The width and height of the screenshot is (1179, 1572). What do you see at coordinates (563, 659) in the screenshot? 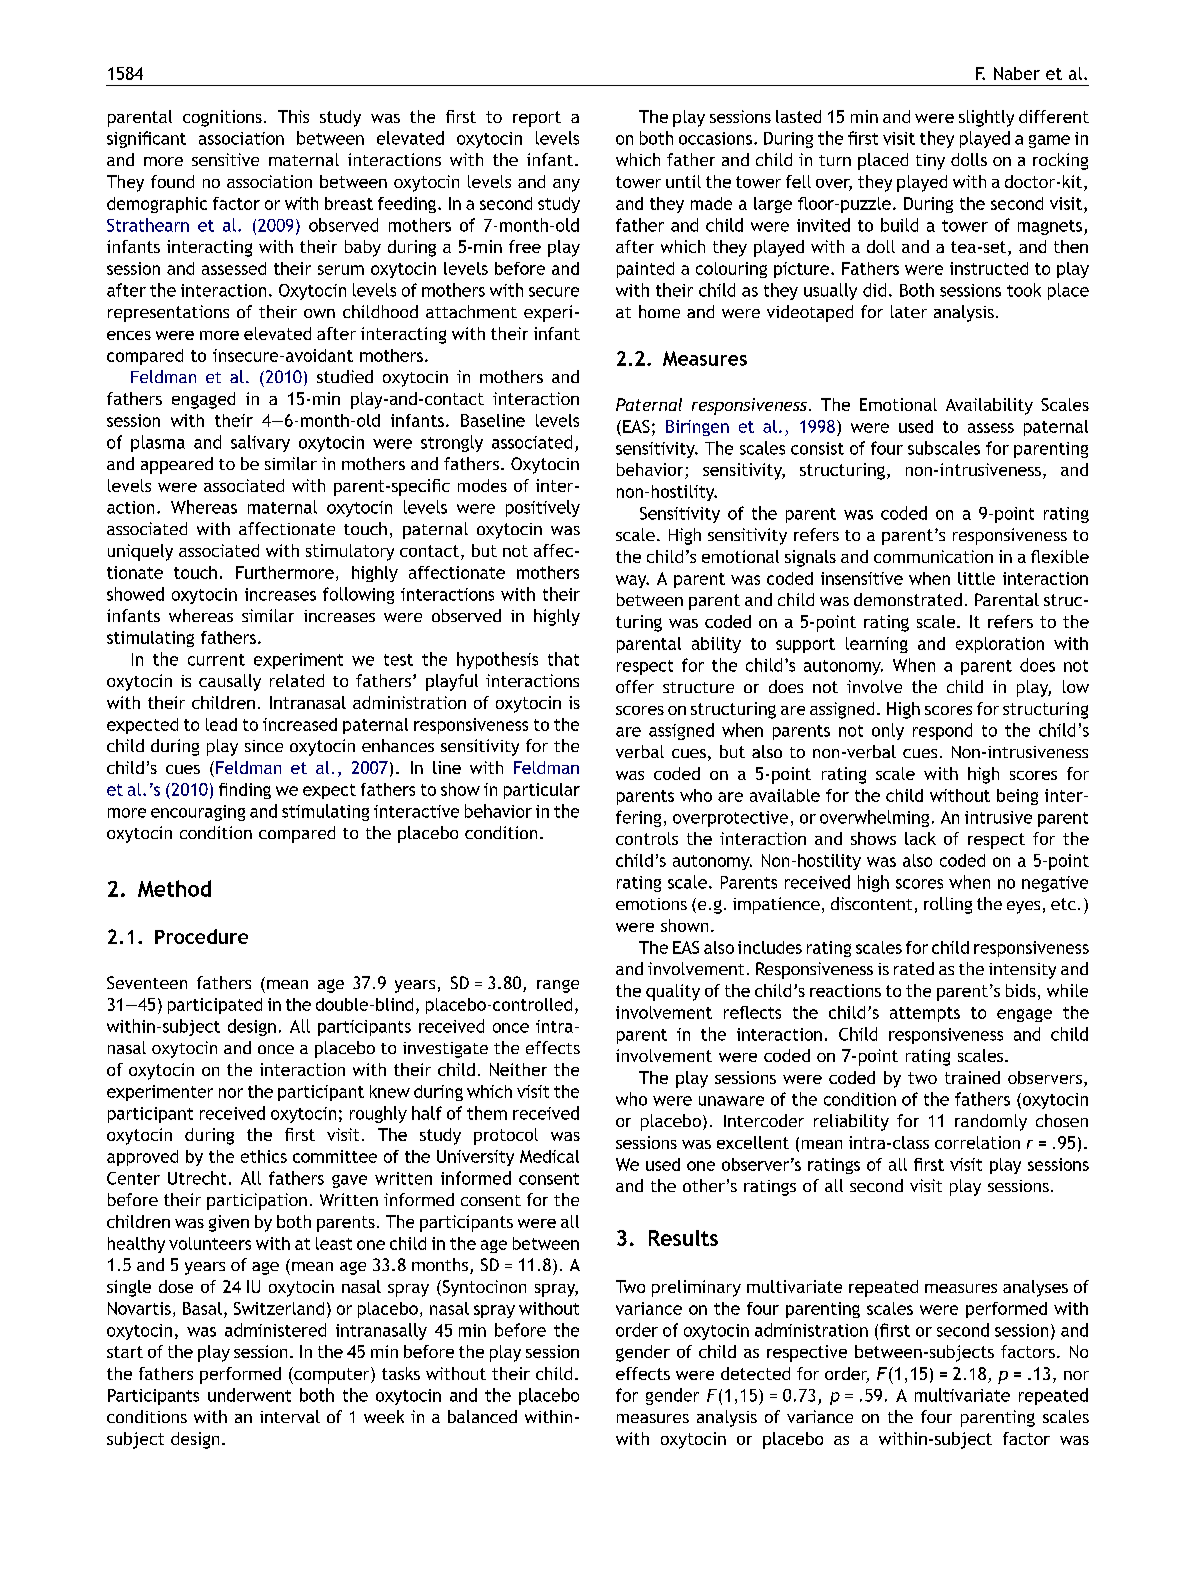
I see `that` at bounding box center [563, 659].
